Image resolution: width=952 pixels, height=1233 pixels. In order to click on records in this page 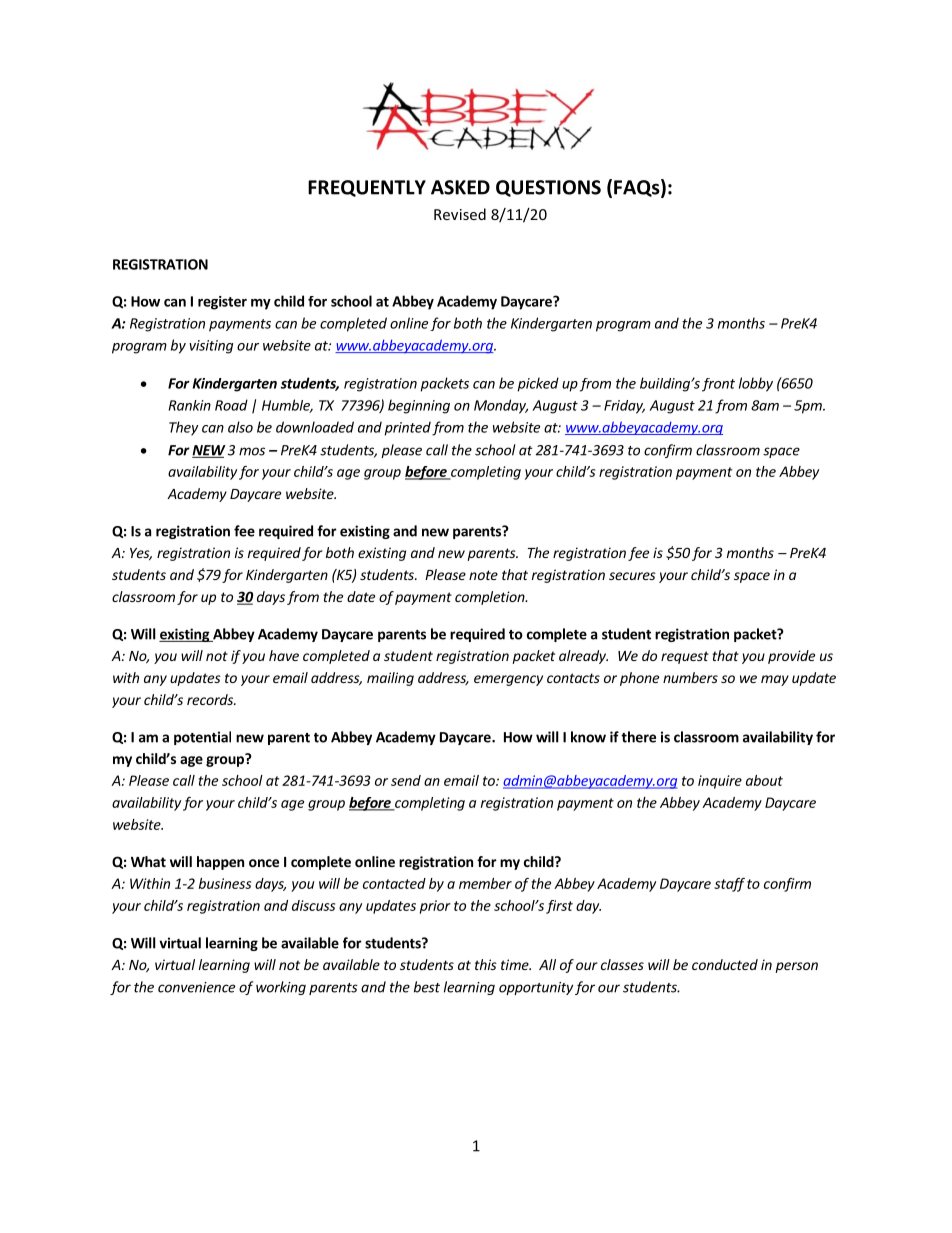, I will do `click(211, 699)`.
